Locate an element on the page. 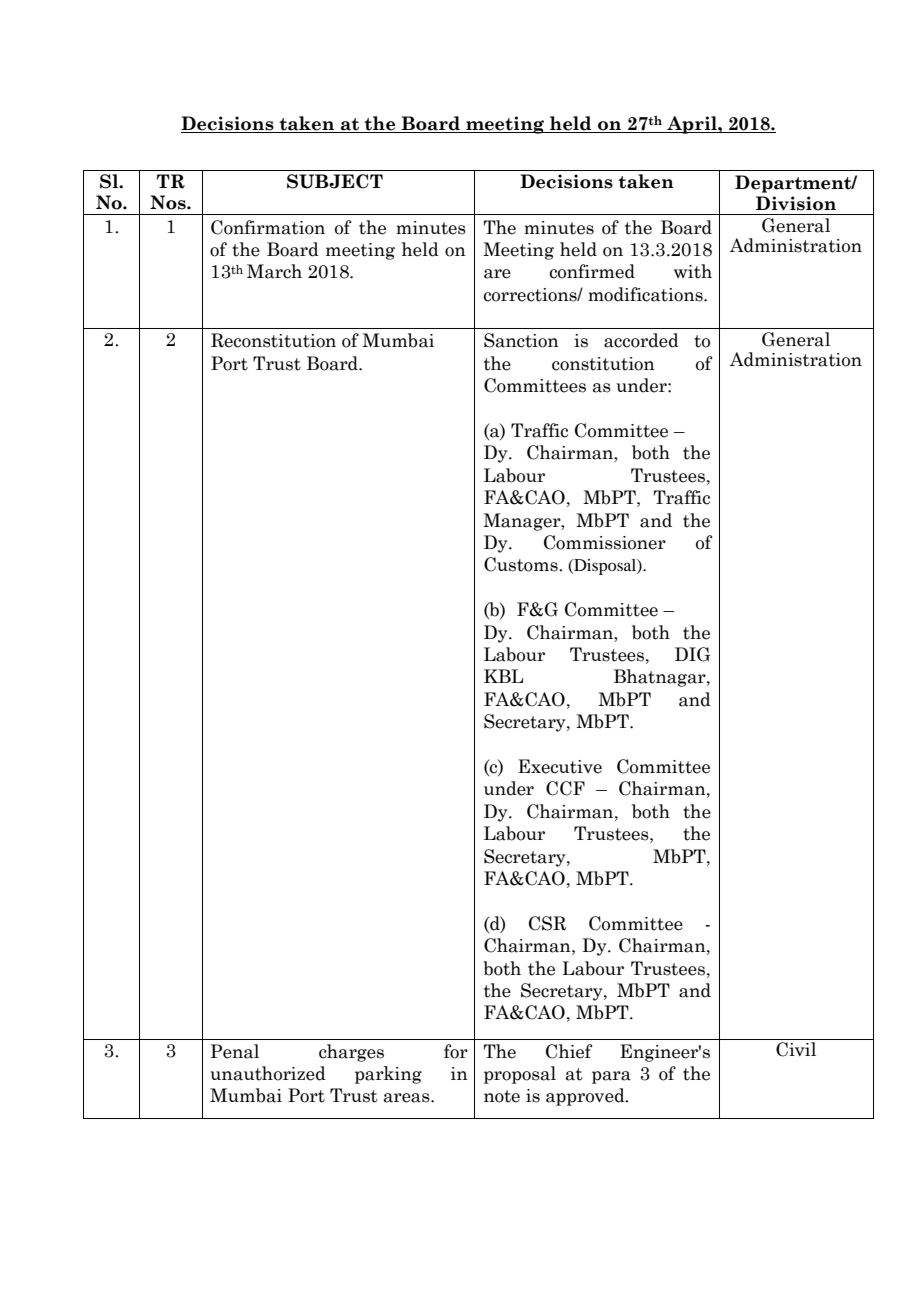  confirmed is located at coordinates (592, 271).
